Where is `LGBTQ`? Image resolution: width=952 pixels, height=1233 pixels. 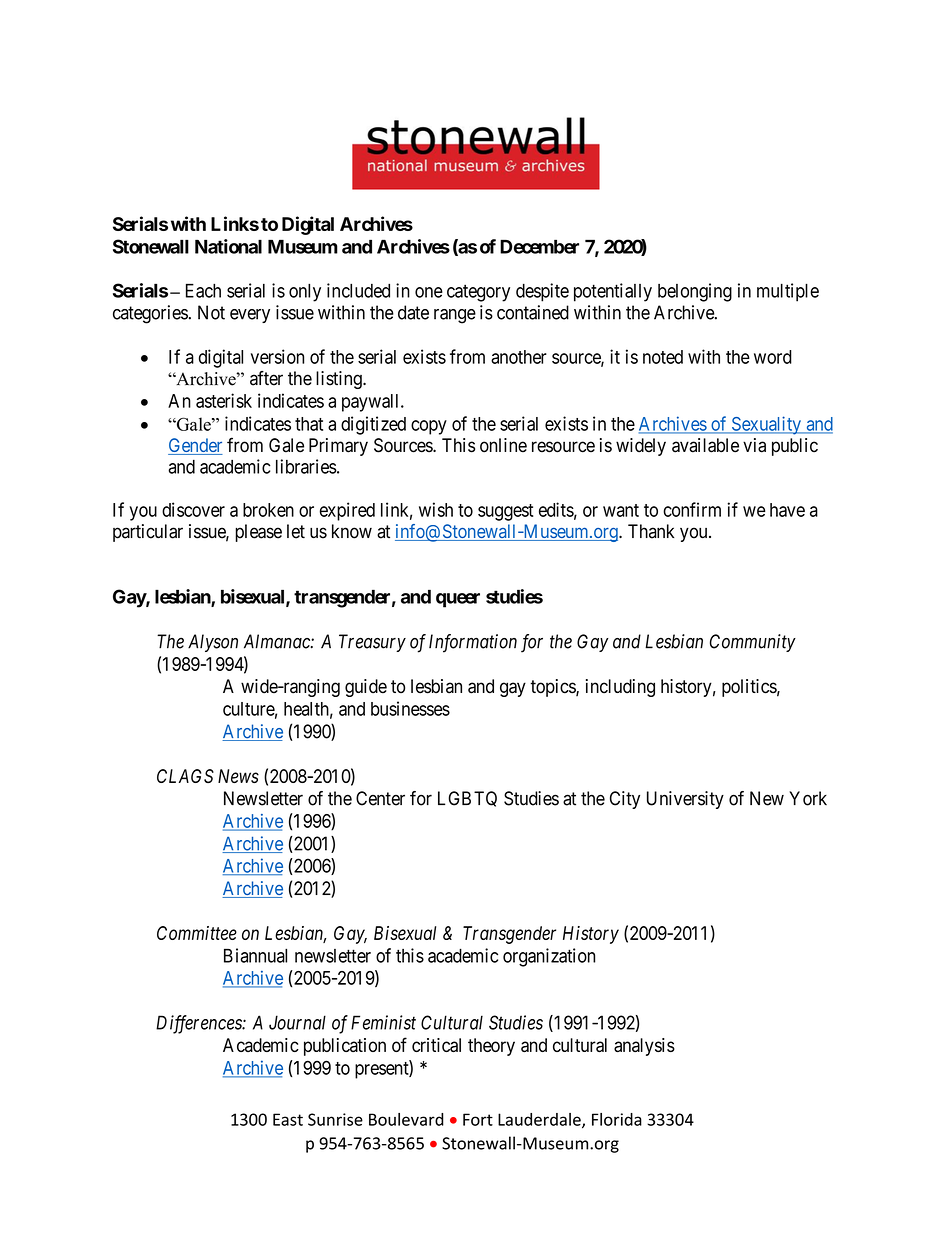 LGBTQ is located at coordinates (467, 799).
